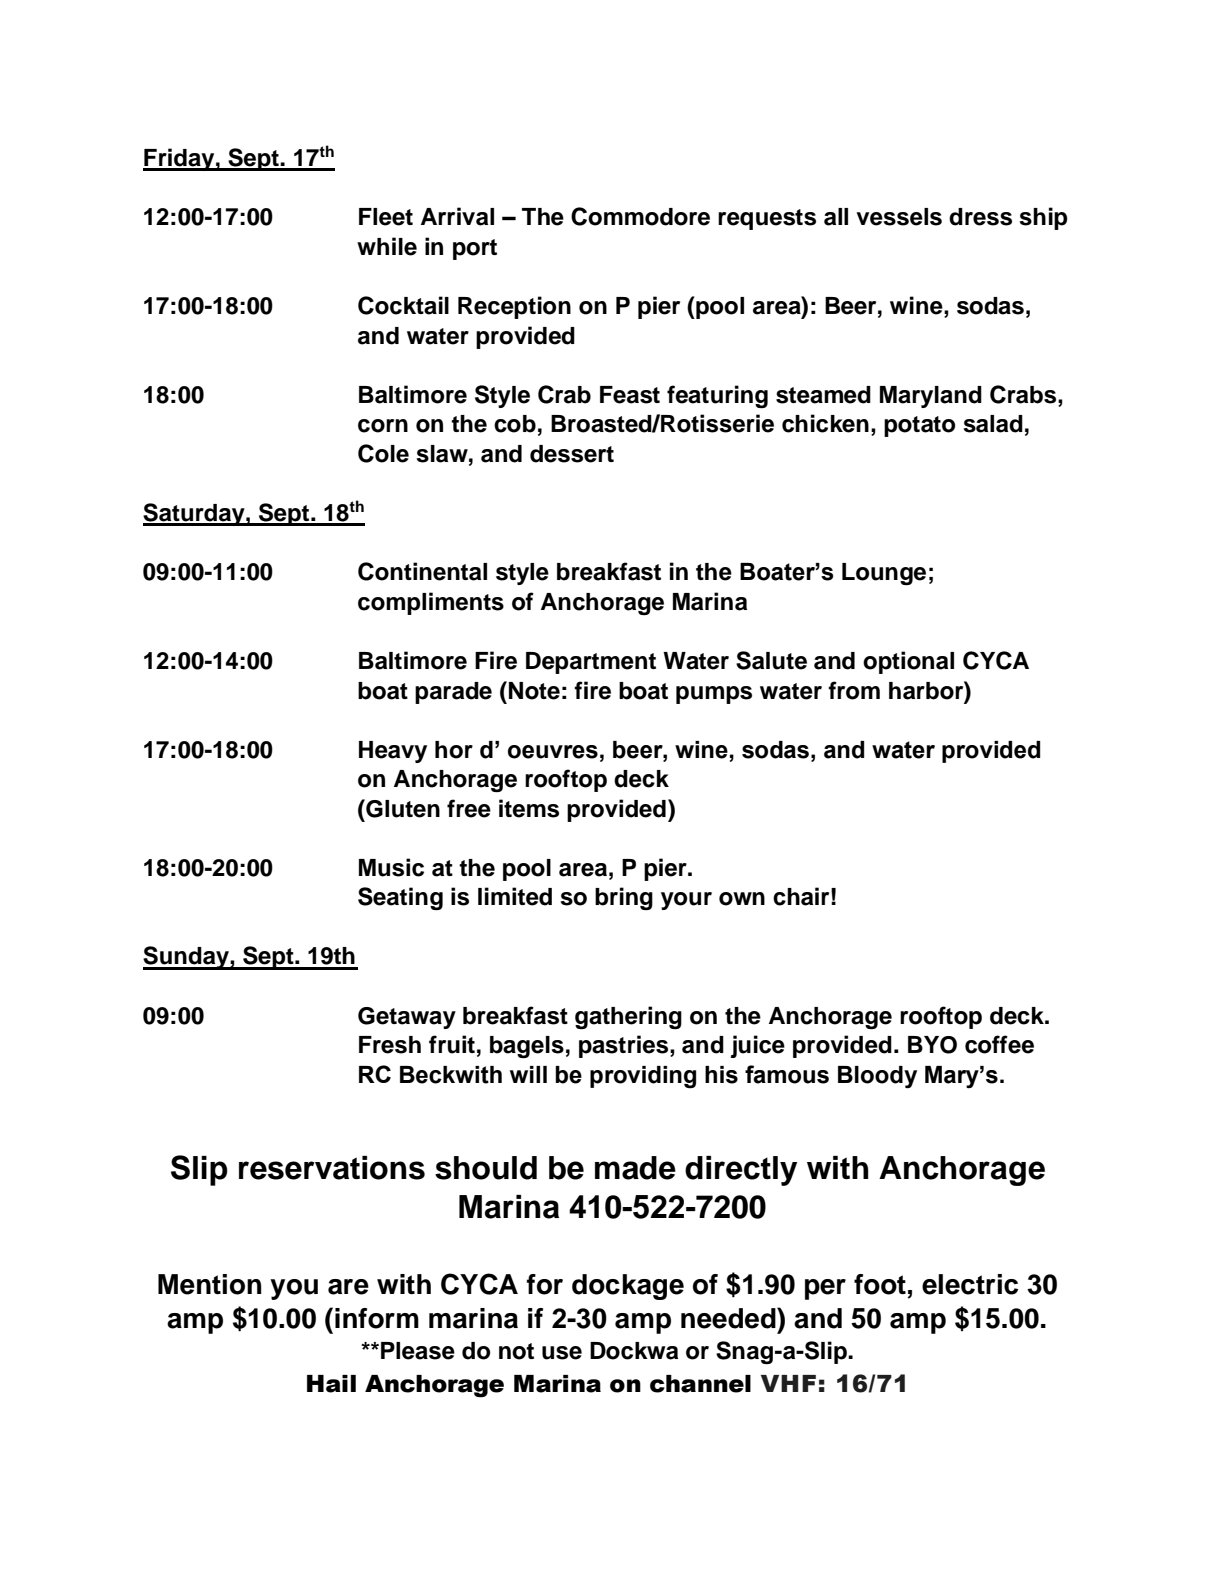 The width and height of the screenshot is (1215, 1572). I want to click on Commodore, so click(640, 216).
